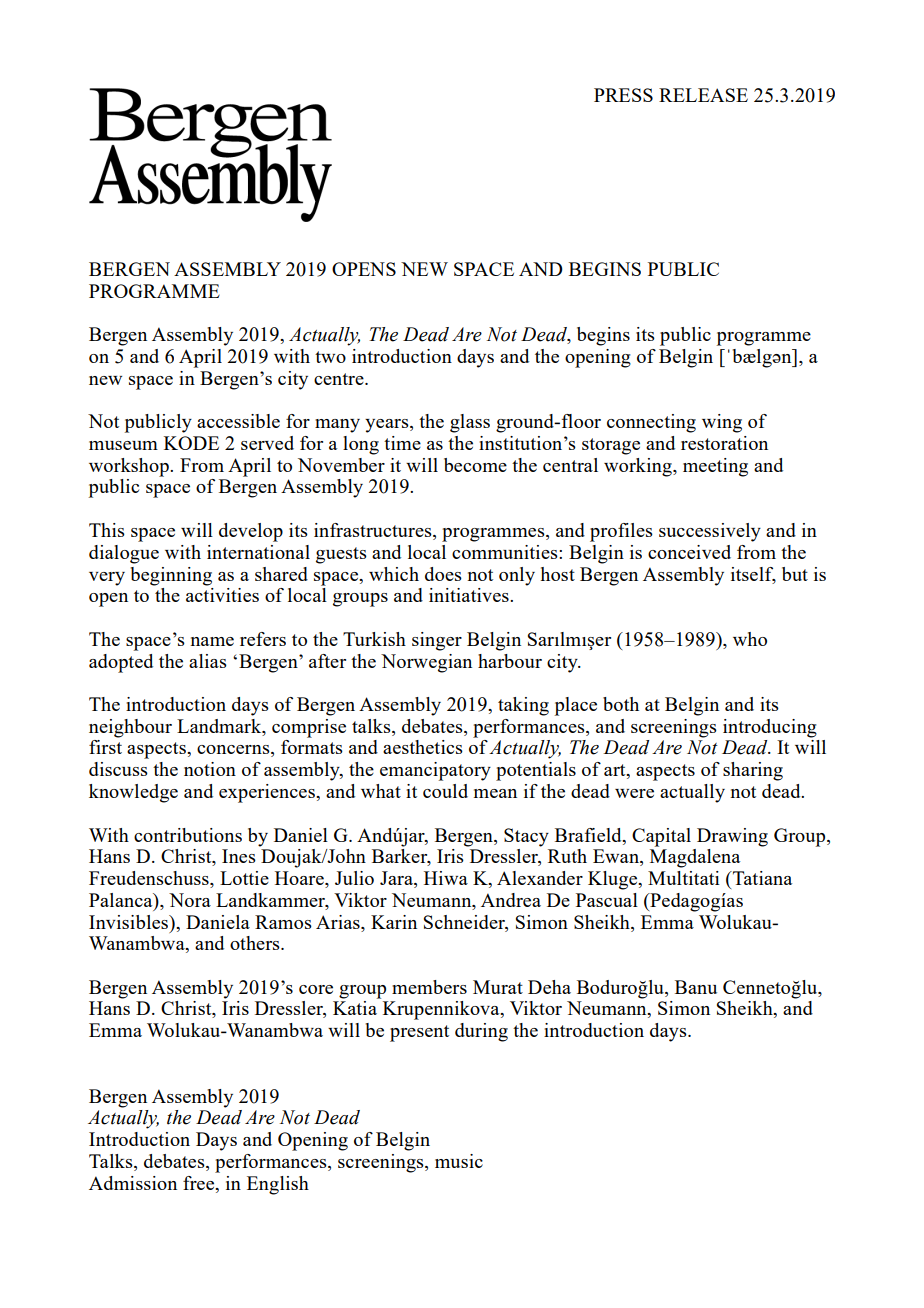  What do you see at coordinates (200, 1183) in the screenshot?
I see `free` at bounding box center [200, 1183].
